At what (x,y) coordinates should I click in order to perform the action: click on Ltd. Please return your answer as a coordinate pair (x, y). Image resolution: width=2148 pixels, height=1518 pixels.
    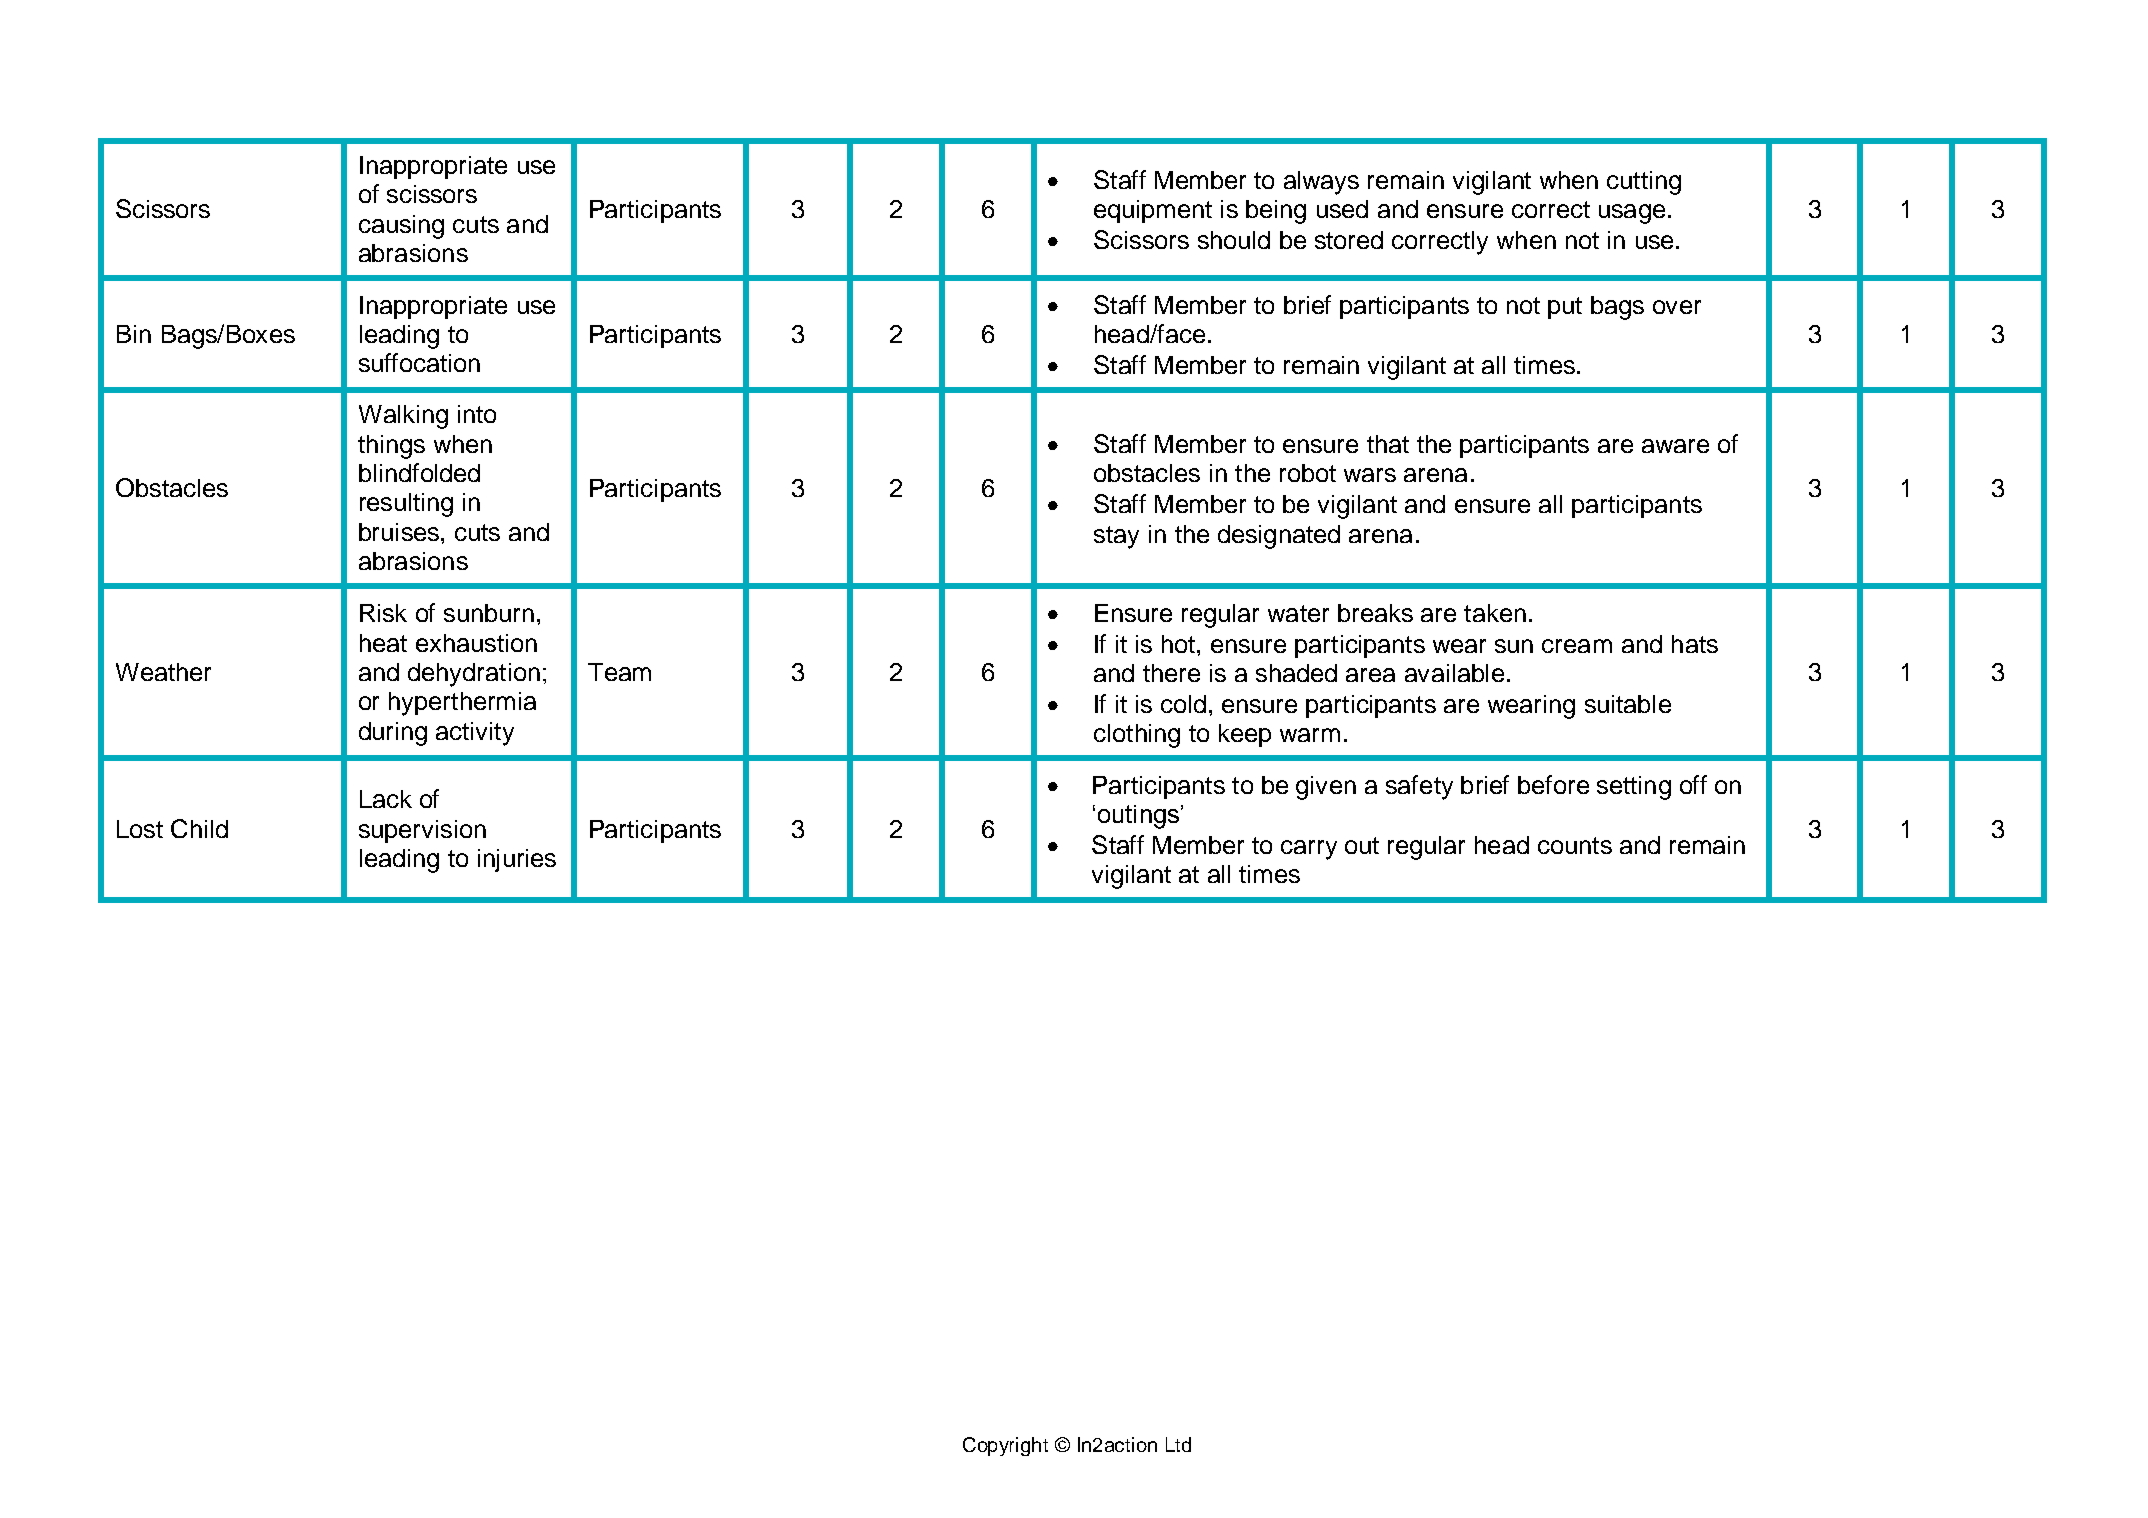
    Looking at the image, I should click on (1178, 1444).
